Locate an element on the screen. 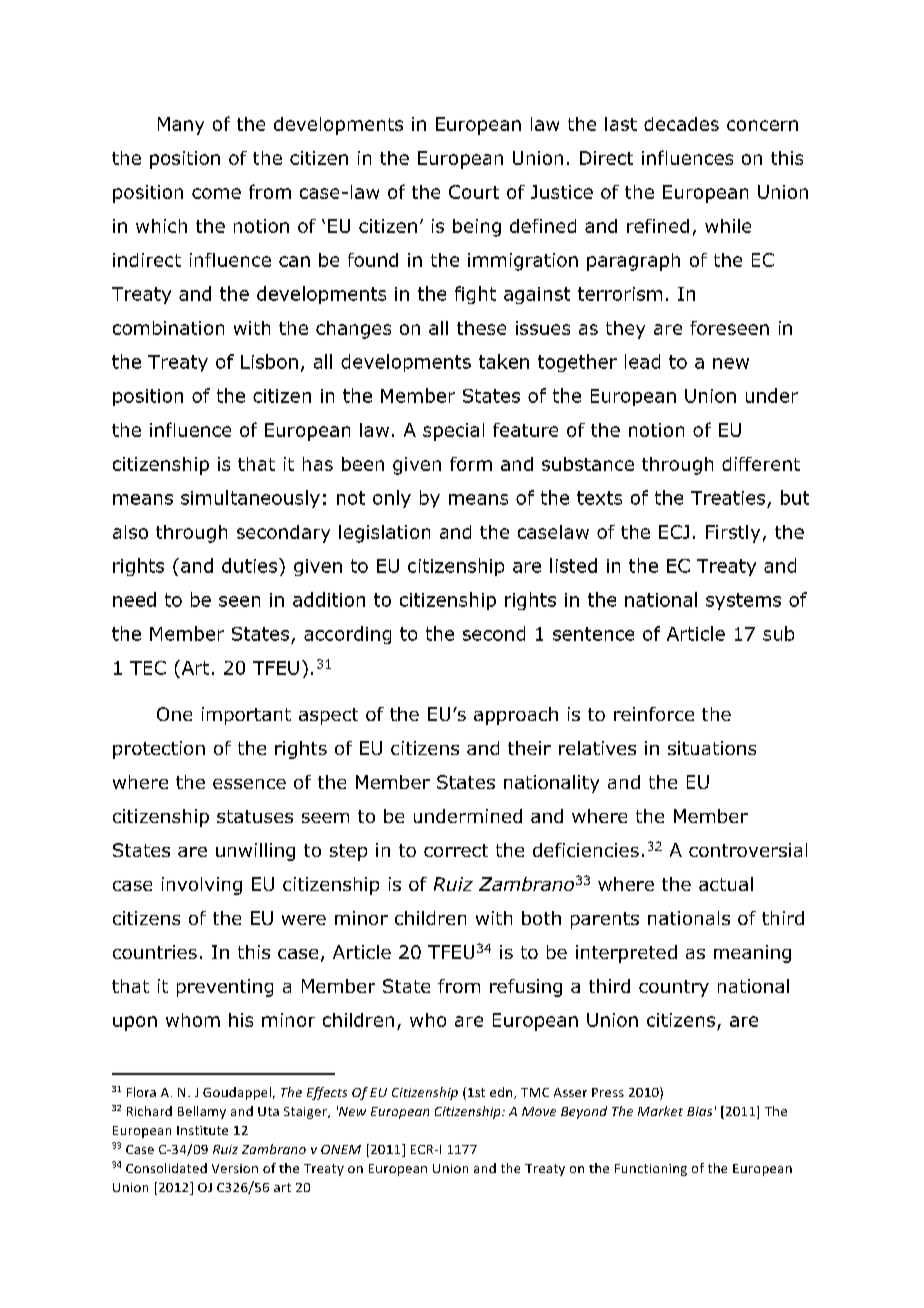 The image size is (924, 1308). systems is located at coordinates (743, 601).
